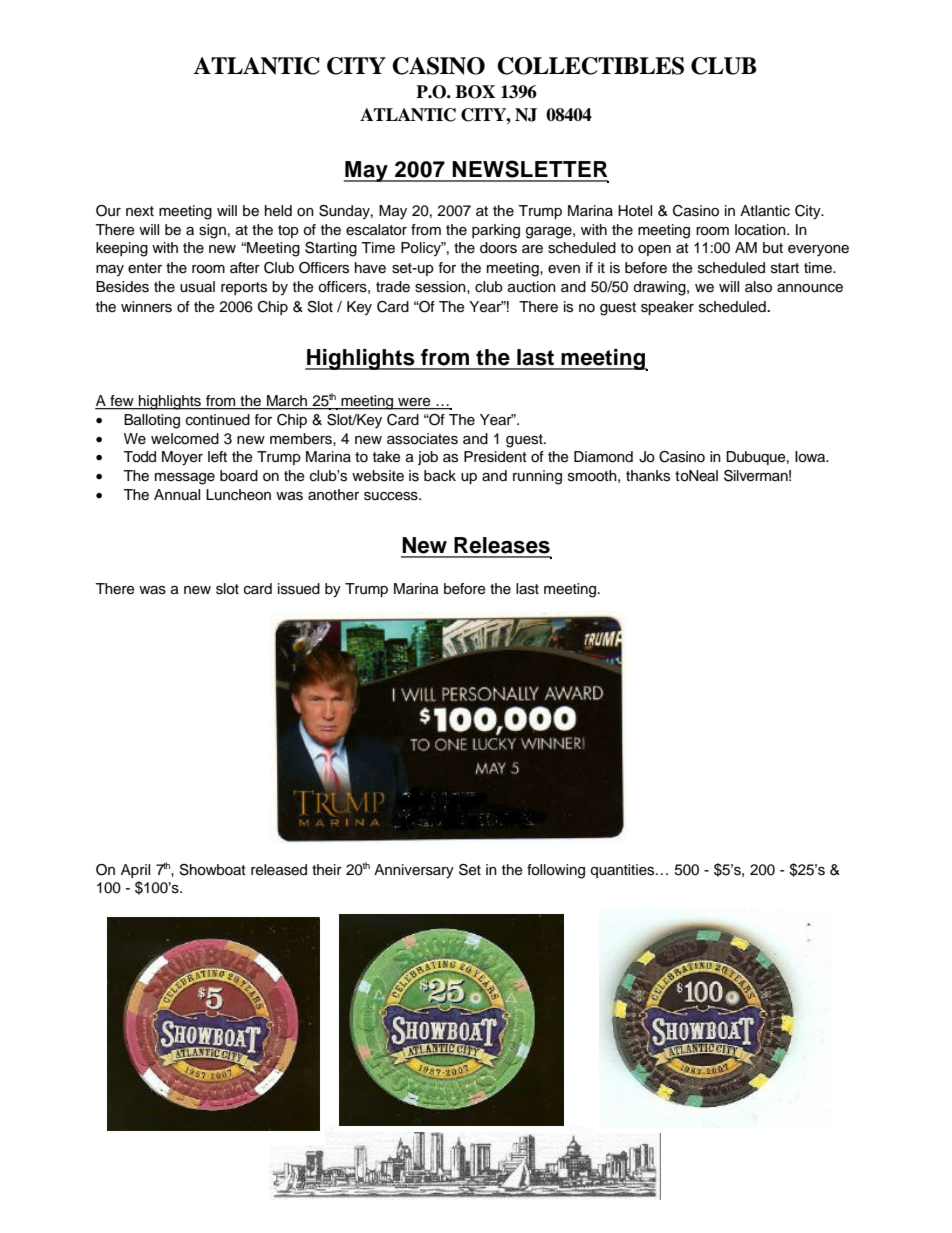  Describe the element at coordinates (623, 871) in the screenshot. I see `quantities` at that location.
